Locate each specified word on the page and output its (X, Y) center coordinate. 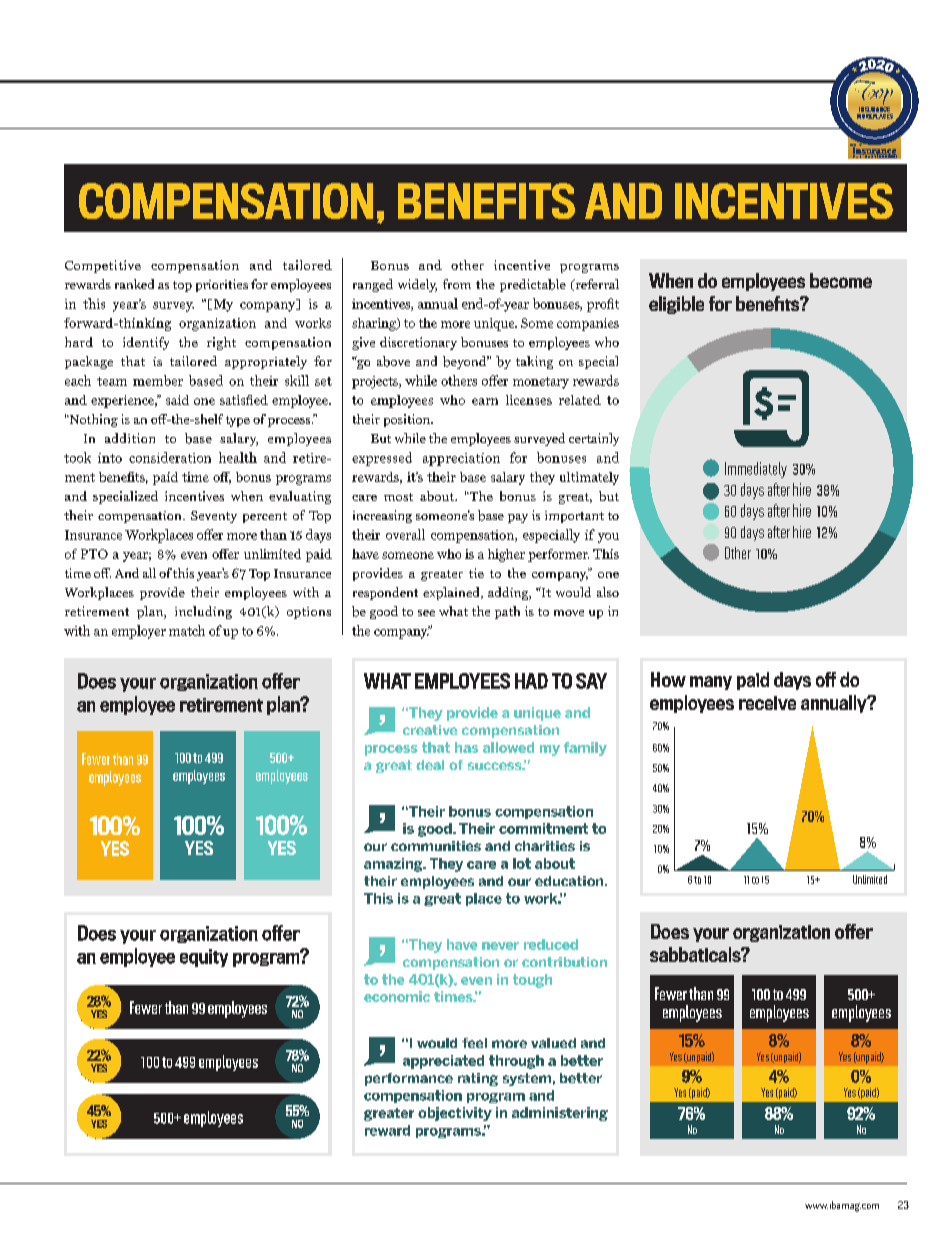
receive (767, 703)
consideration (170, 457)
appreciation (461, 459)
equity (204, 958)
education (570, 881)
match (187, 630)
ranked (134, 284)
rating (478, 1079)
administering (560, 1114)
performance (409, 1079)
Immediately (756, 470)
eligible (676, 305)
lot (522, 863)
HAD (531, 681)
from (457, 284)
